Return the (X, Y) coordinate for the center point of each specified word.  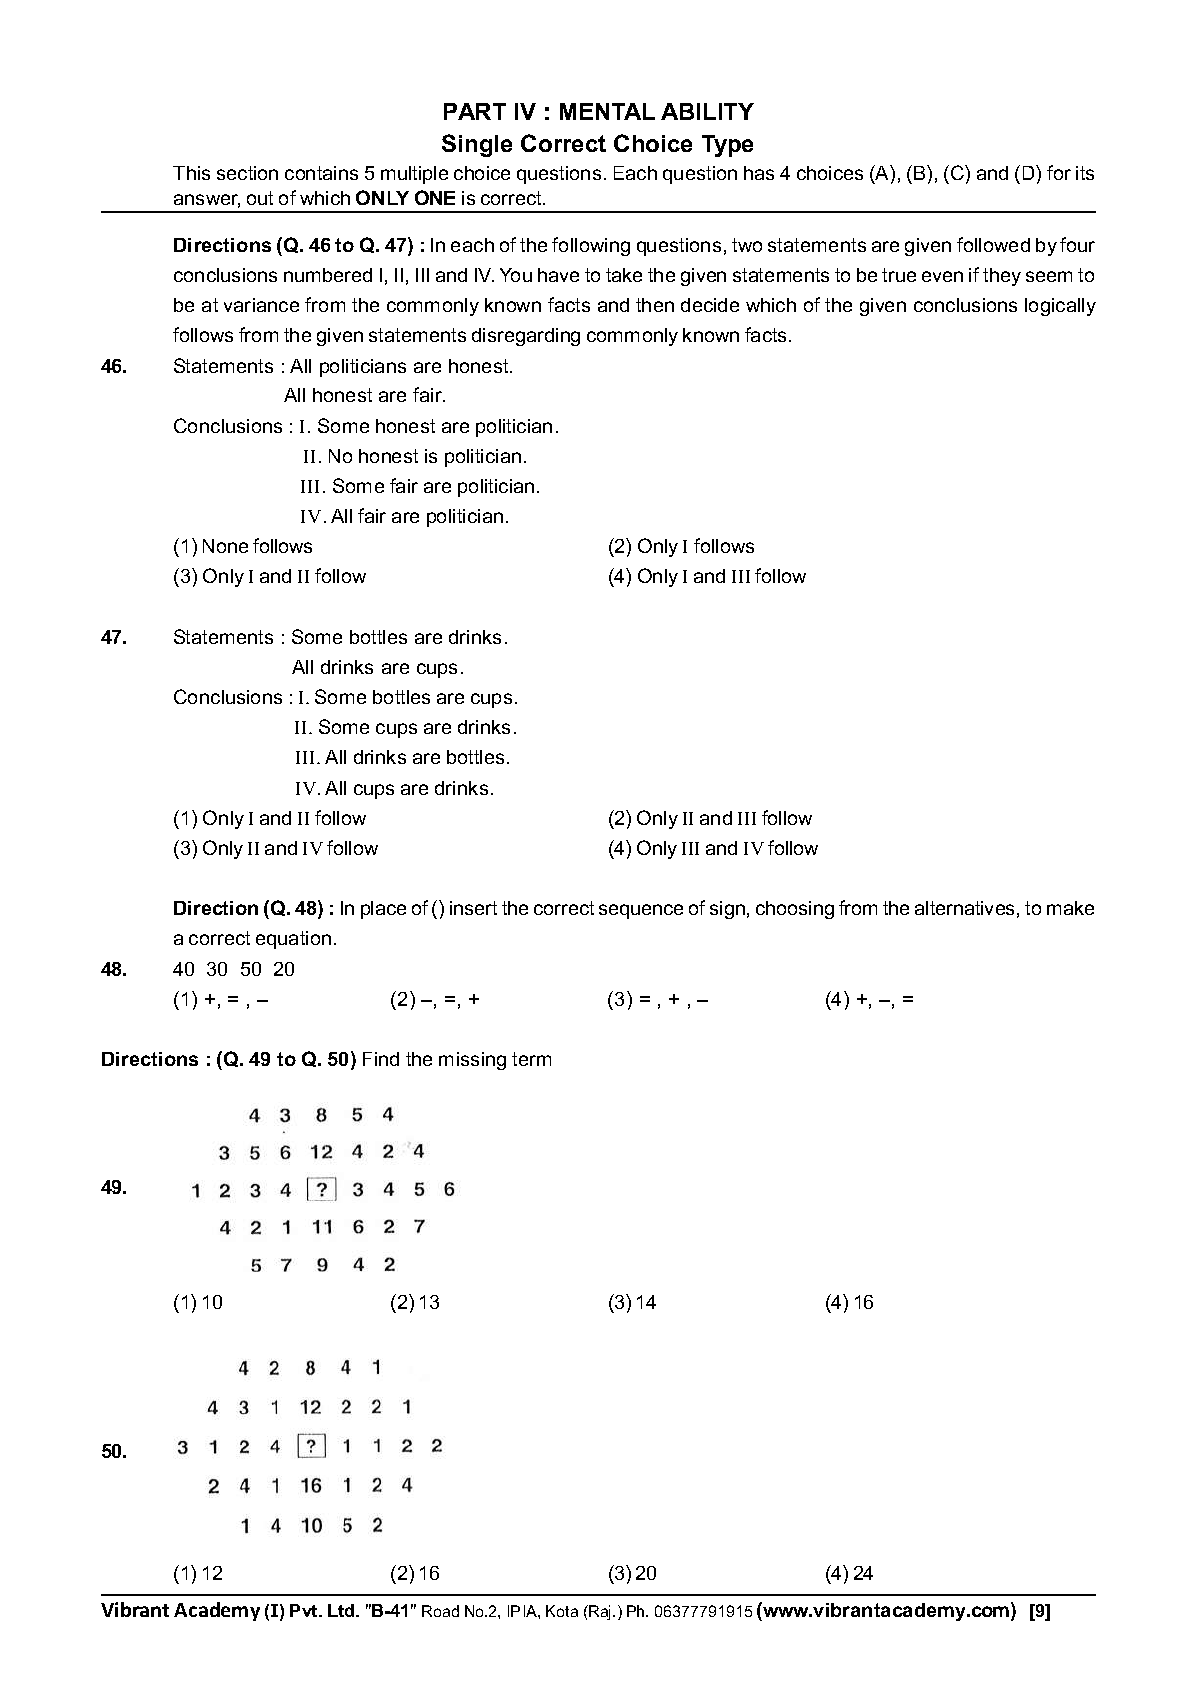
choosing (795, 910)
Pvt (305, 1610)
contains (321, 173)
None (225, 546)
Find (381, 1059)
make (1070, 908)
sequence (641, 911)
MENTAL (607, 111)
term (531, 1059)
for (1059, 172)
